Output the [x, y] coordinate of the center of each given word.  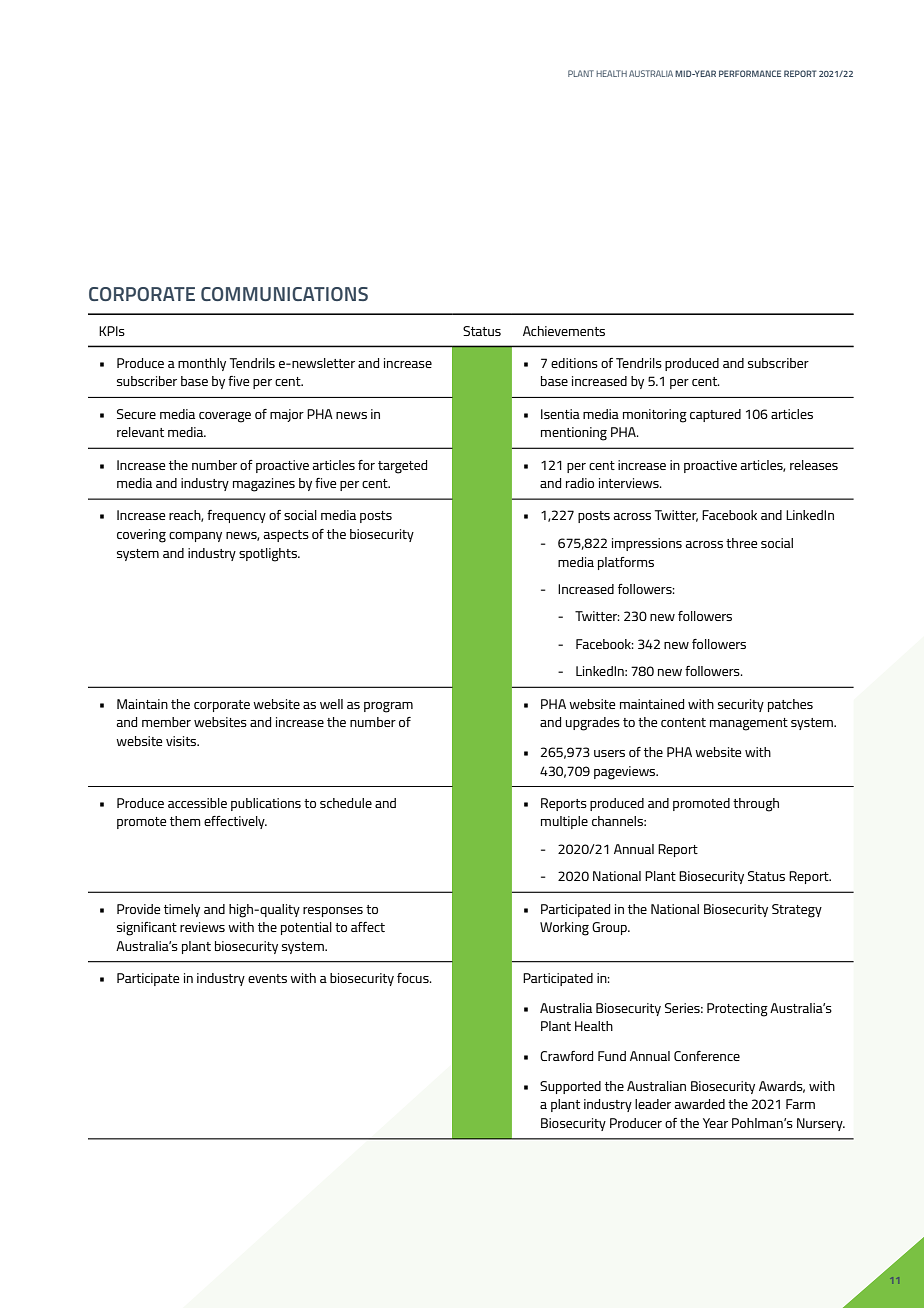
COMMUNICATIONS [284, 294]
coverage [225, 417]
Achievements [564, 331]
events [267, 978]
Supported [570, 1087]
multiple [564, 822]
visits [182, 741]
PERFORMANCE [750, 73]
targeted [402, 467]
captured [715, 415]
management [749, 724]
